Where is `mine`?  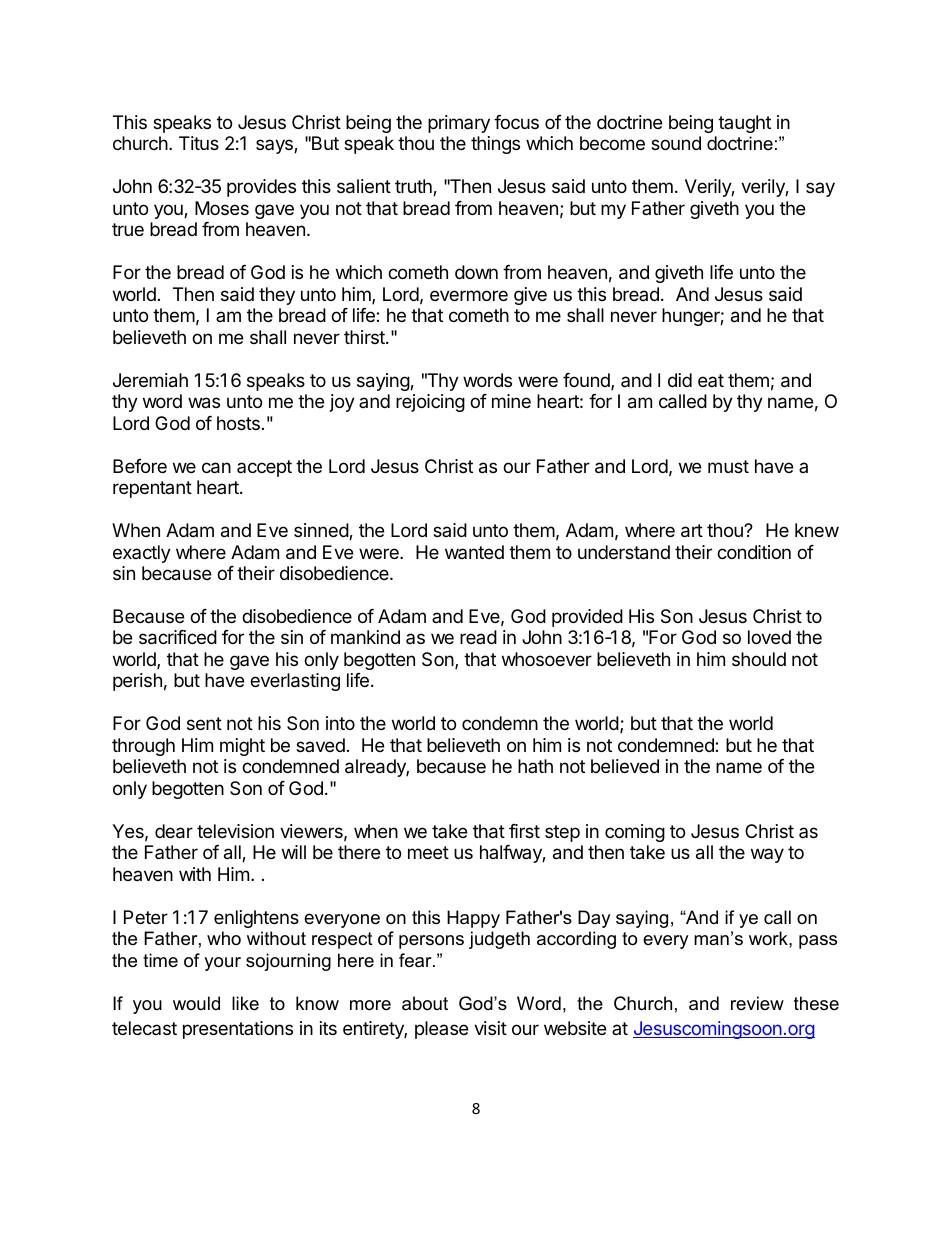
mine is located at coordinates (511, 401).
